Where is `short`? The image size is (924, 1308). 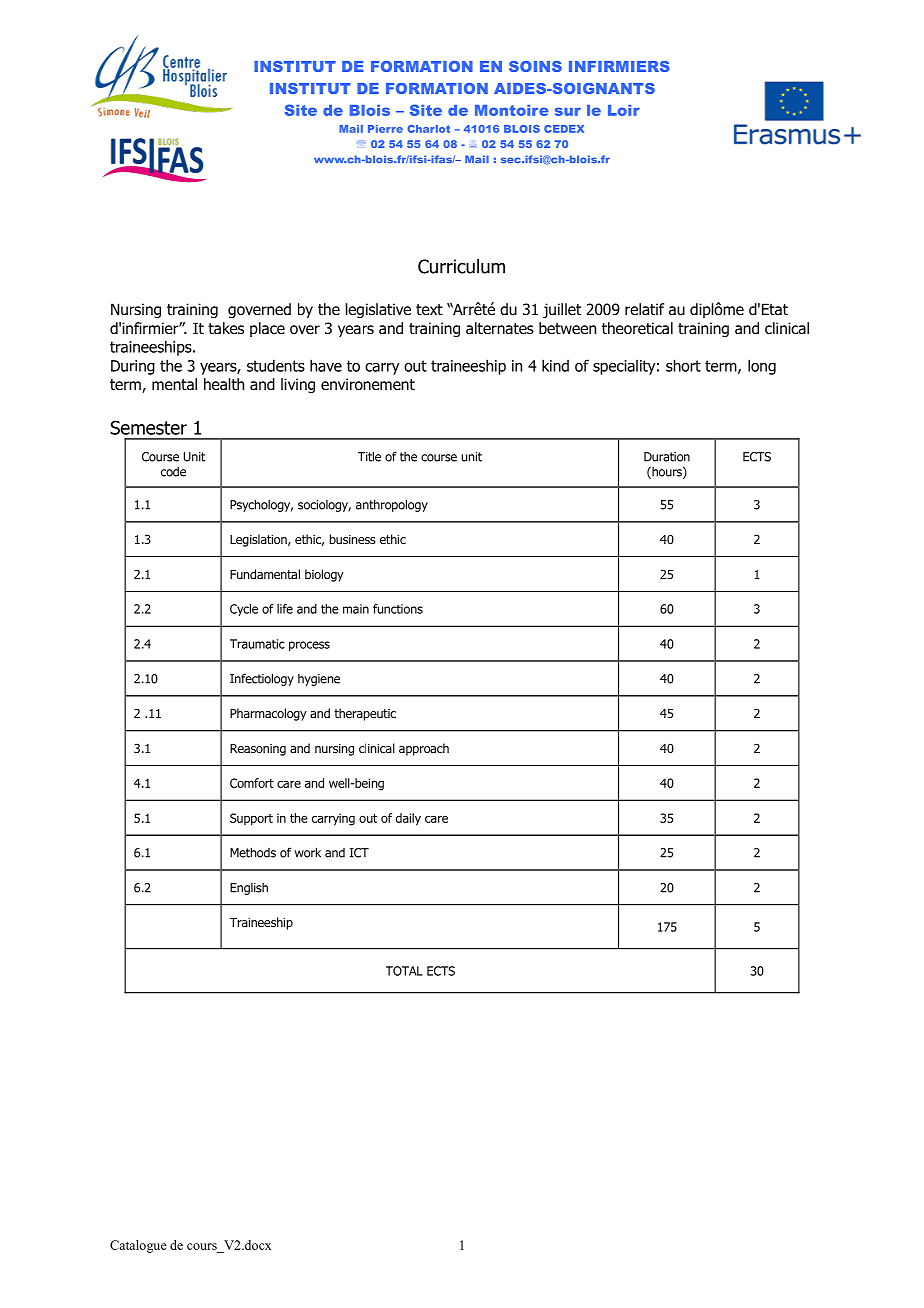 short is located at coordinates (683, 365).
